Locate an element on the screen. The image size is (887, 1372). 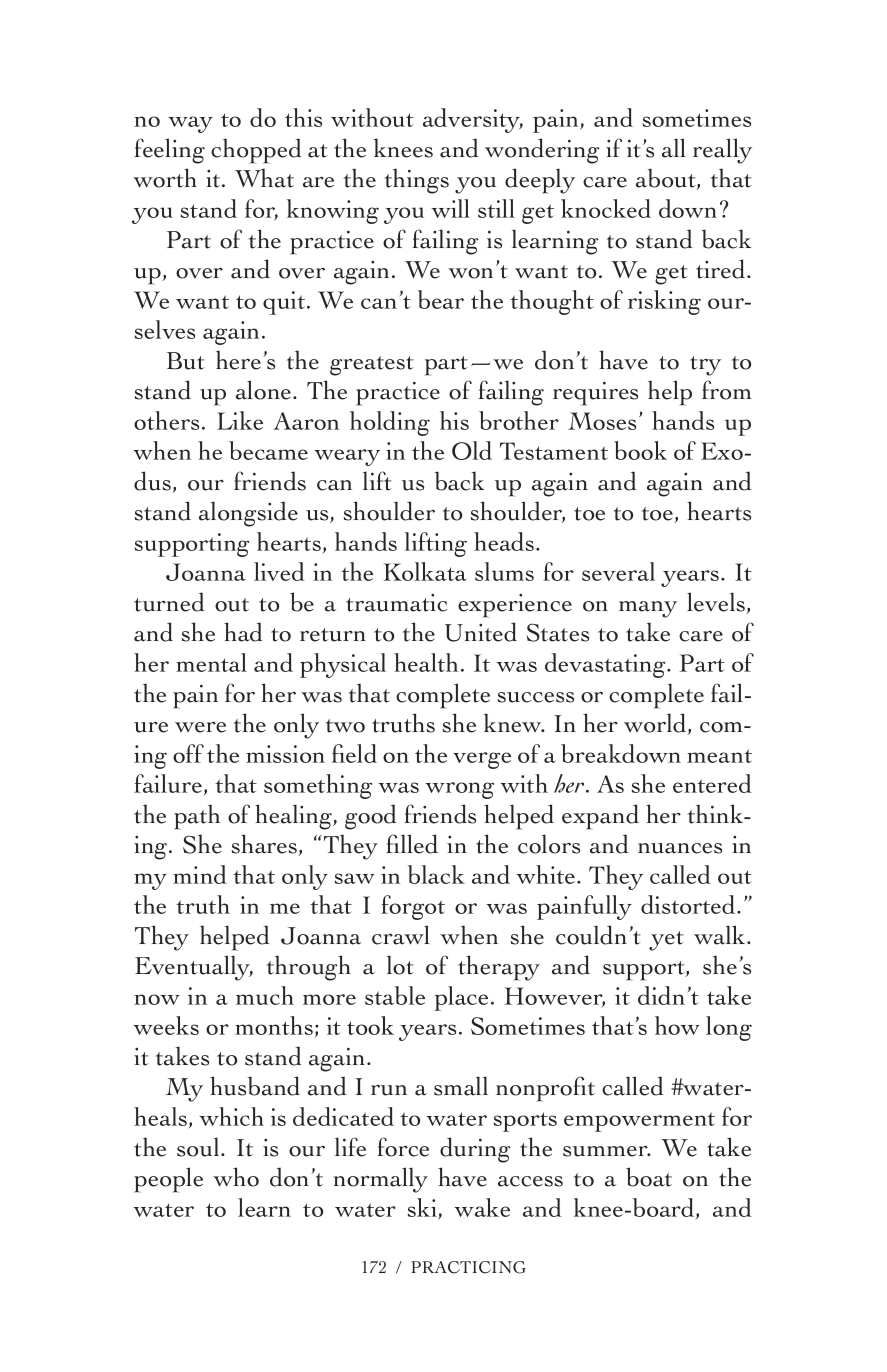
boat is located at coordinates (649, 1177).
